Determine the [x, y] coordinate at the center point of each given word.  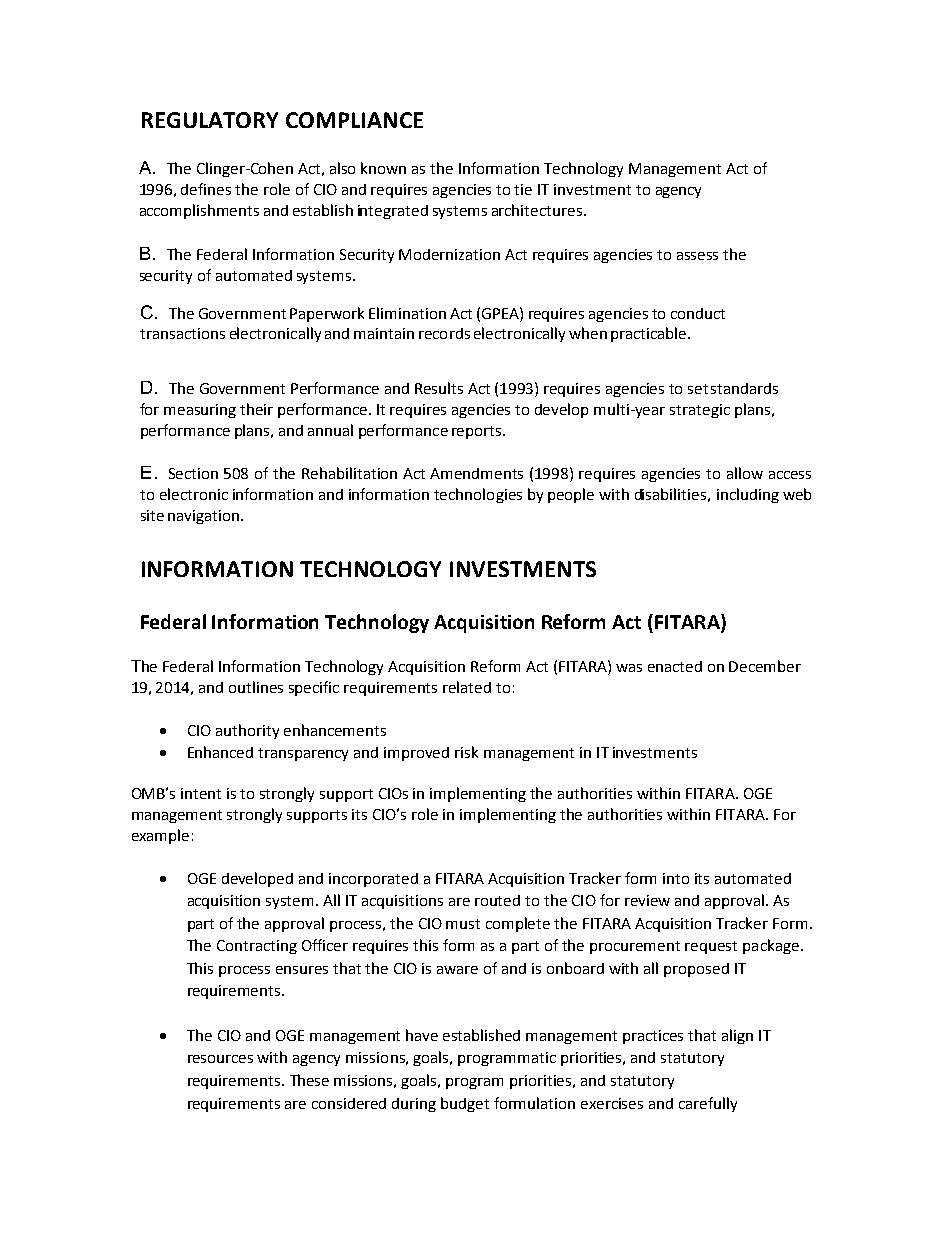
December [765, 666]
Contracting [257, 947]
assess [697, 256]
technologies [478, 495]
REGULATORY [210, 120]
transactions [182, 333]
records [444, 333]
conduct [698, 313]
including [748, 495]
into [676, 878]
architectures [537, 210]
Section [193, 473]
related [467, 687]
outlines [256, 687]
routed [497, 900]
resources [220, 1059]
